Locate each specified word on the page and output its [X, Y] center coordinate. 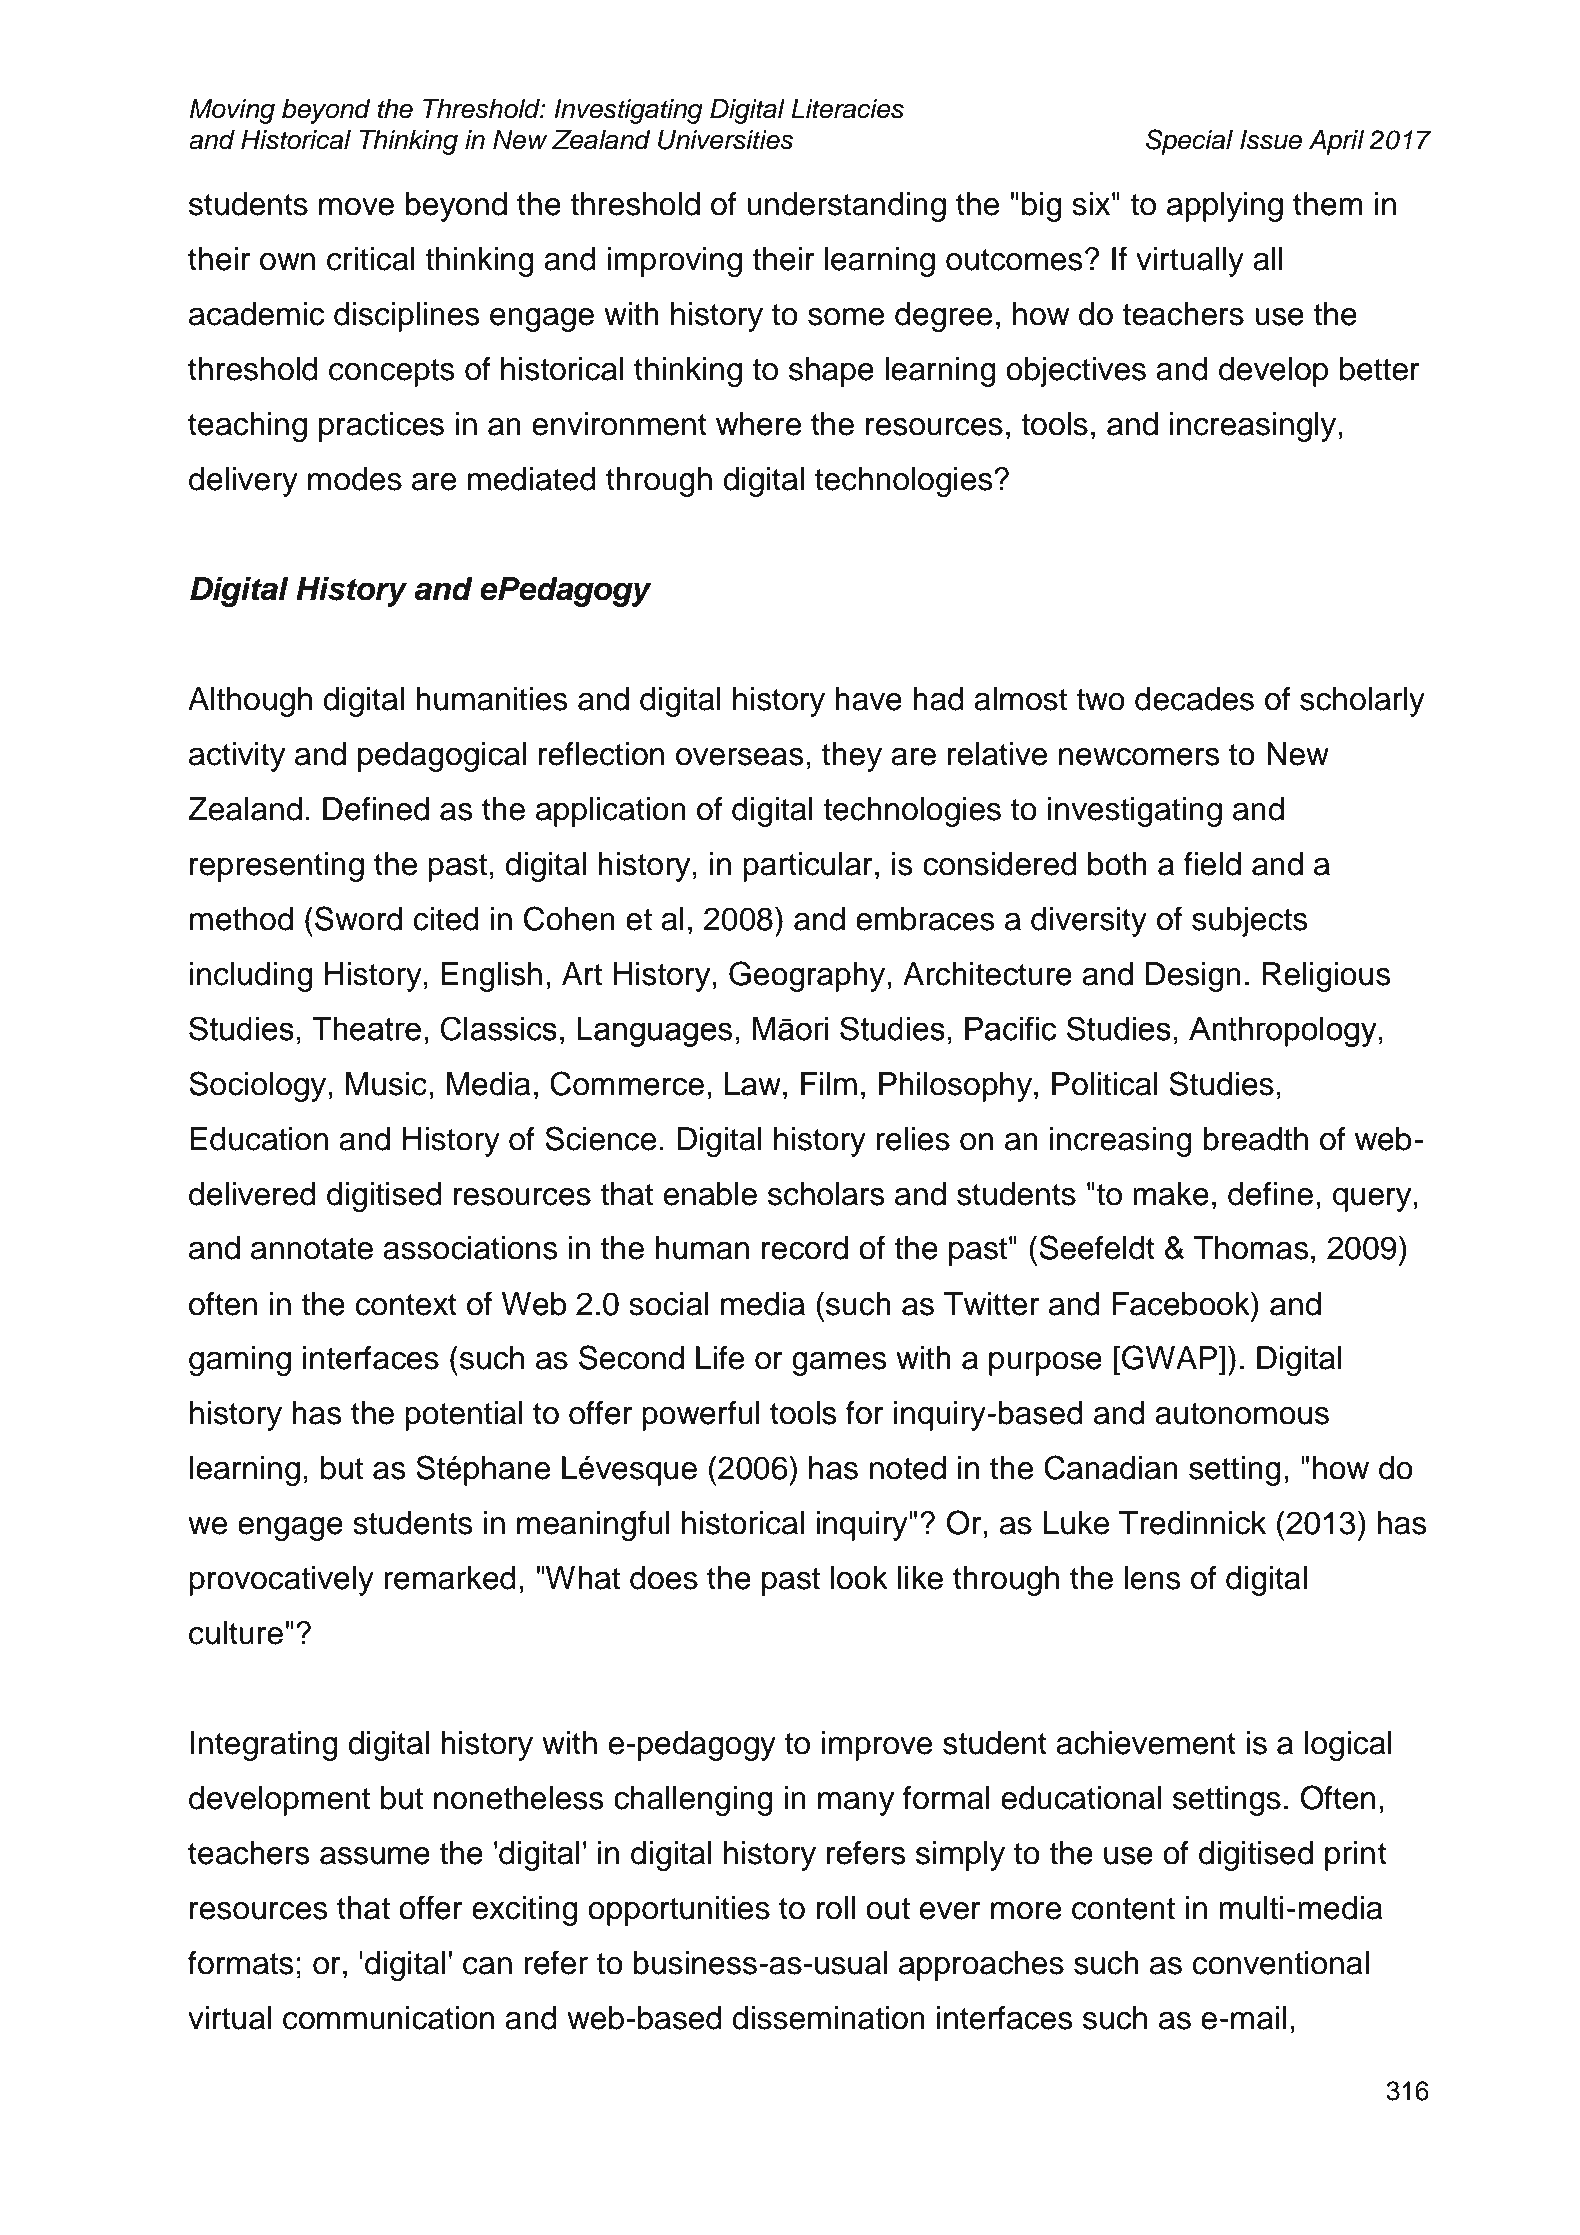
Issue [1271, 140]
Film [829, 1083]
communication [388, 2018]
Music [386, 1084]
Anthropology [1283, 1032]
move [356, 207]
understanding [846, 207]
